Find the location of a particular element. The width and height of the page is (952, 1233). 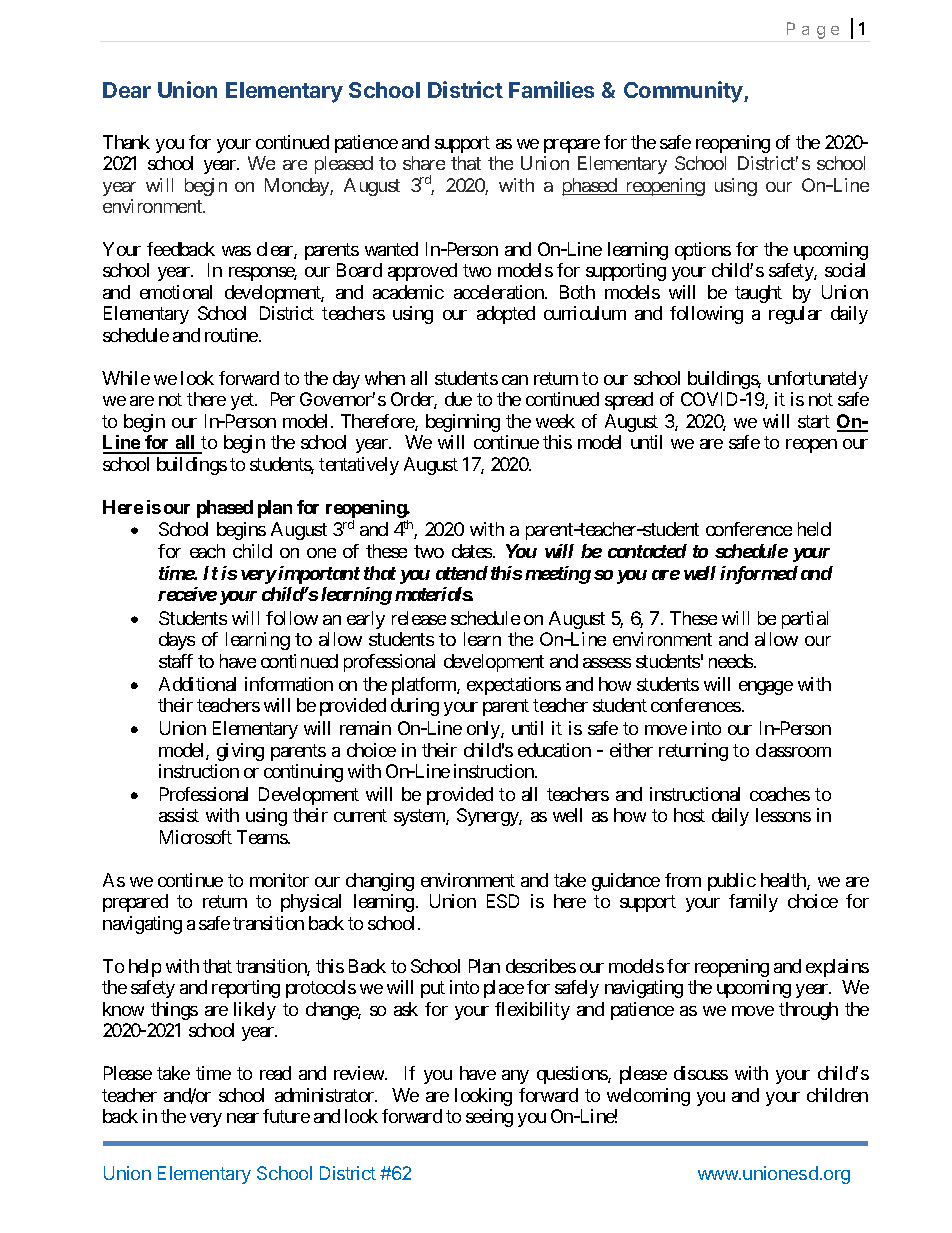

Families is located at coordinates (551, 89).
